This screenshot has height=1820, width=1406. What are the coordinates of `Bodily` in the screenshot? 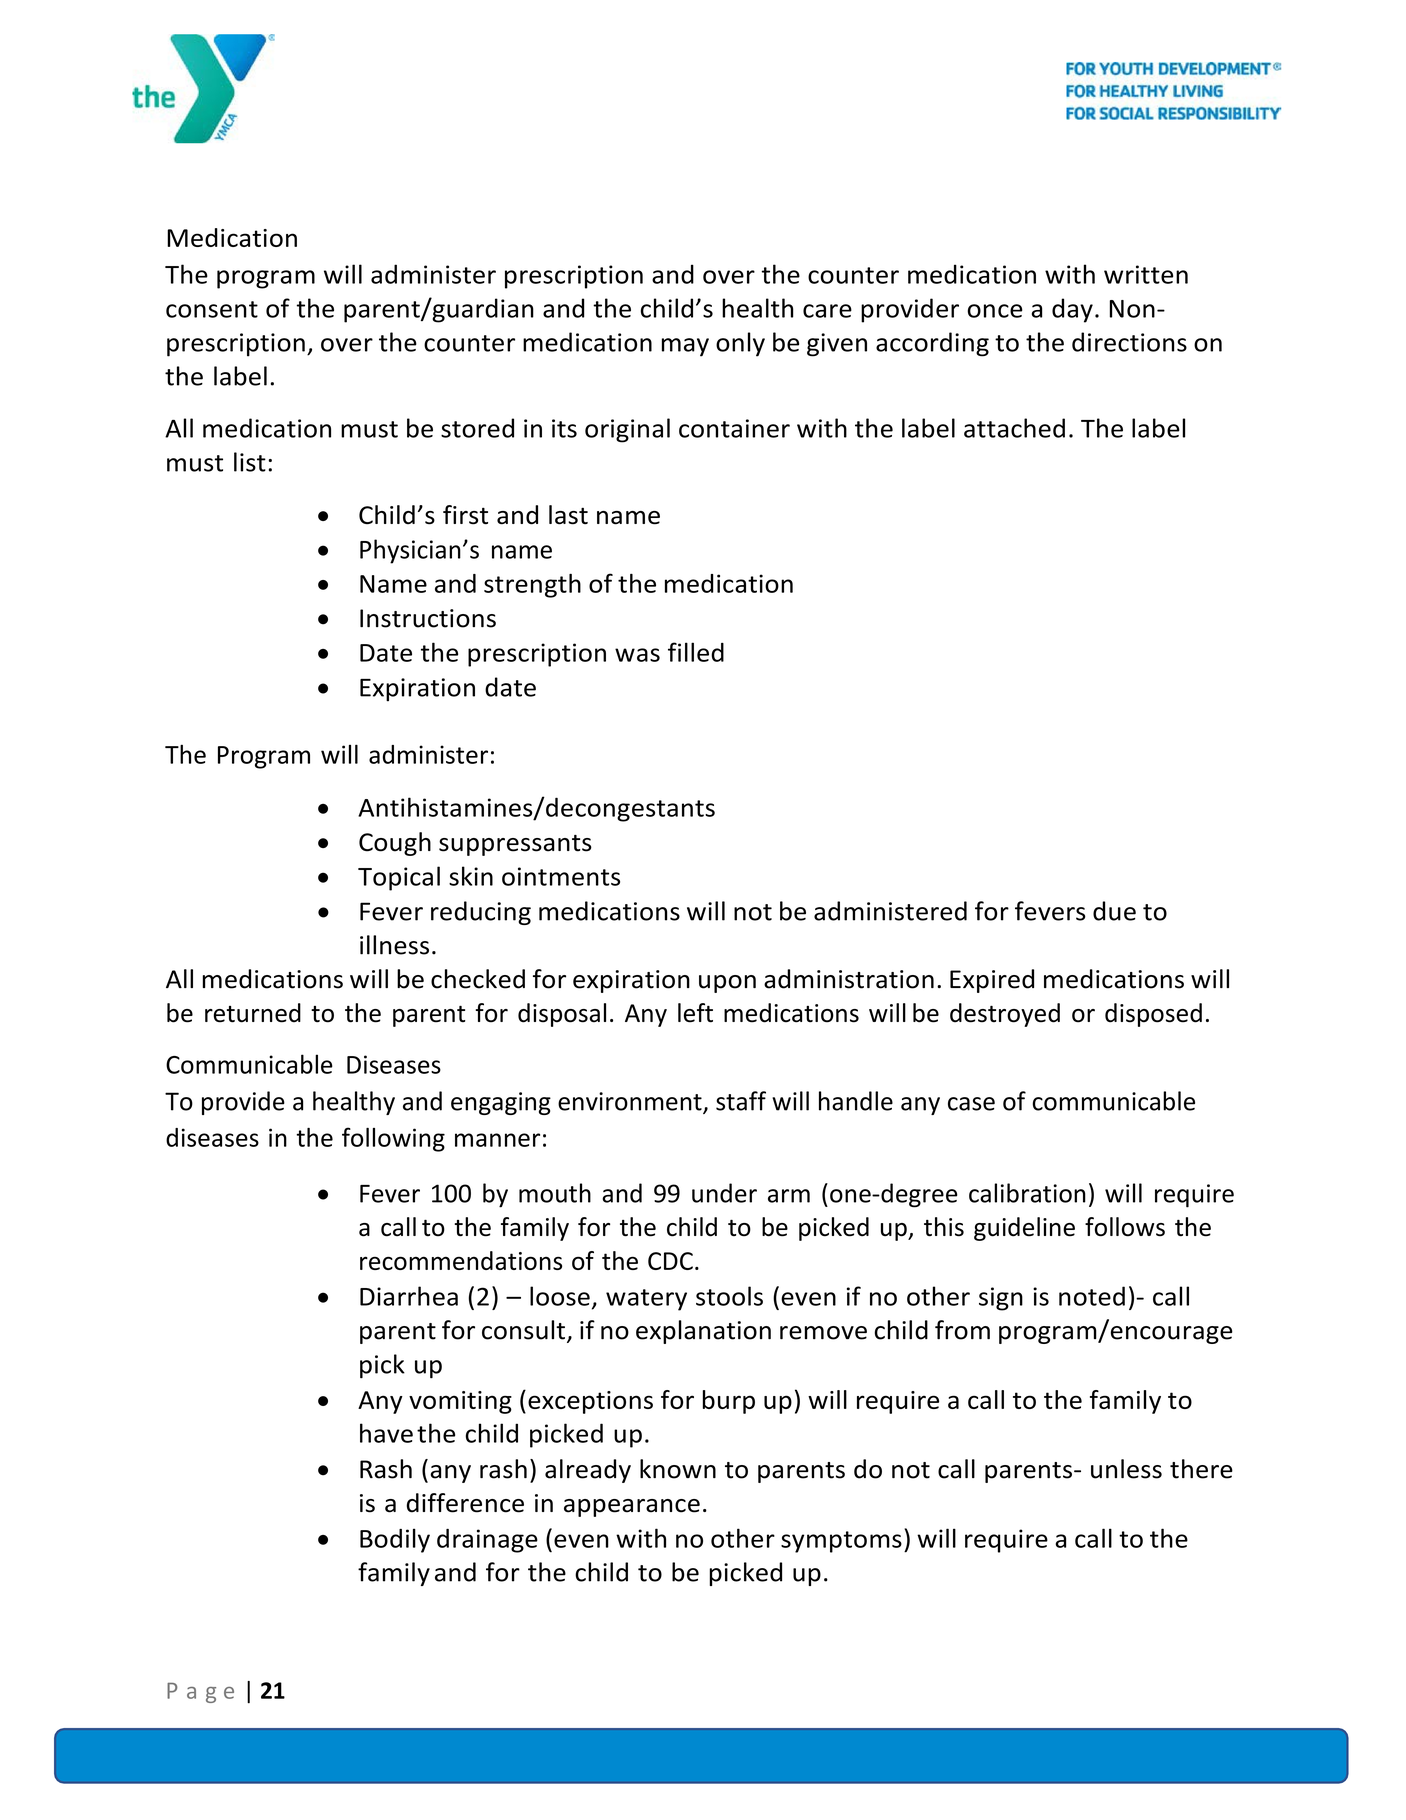 It's located at (395, 1540).
